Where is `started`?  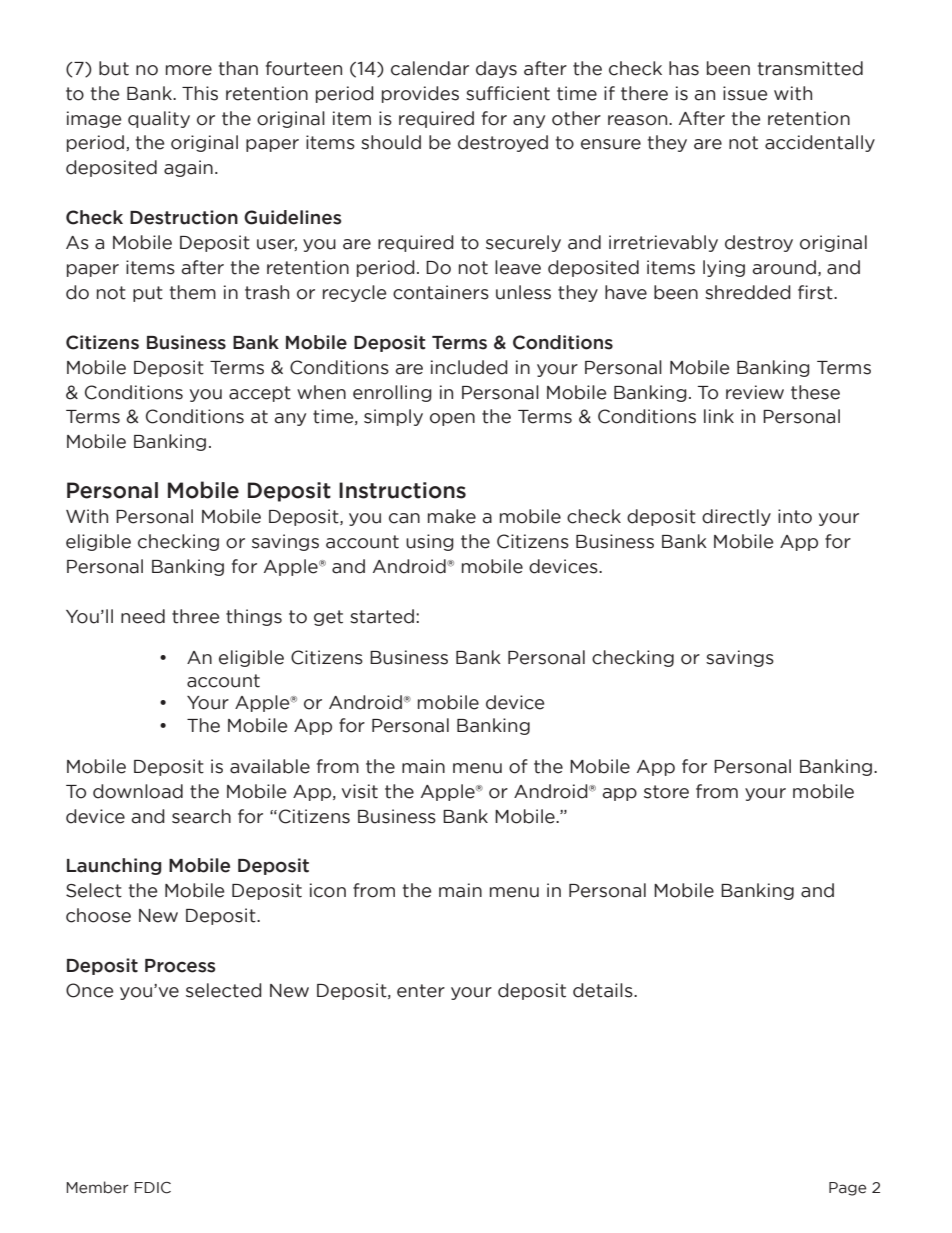
started is located at coordinates (382, 616).
